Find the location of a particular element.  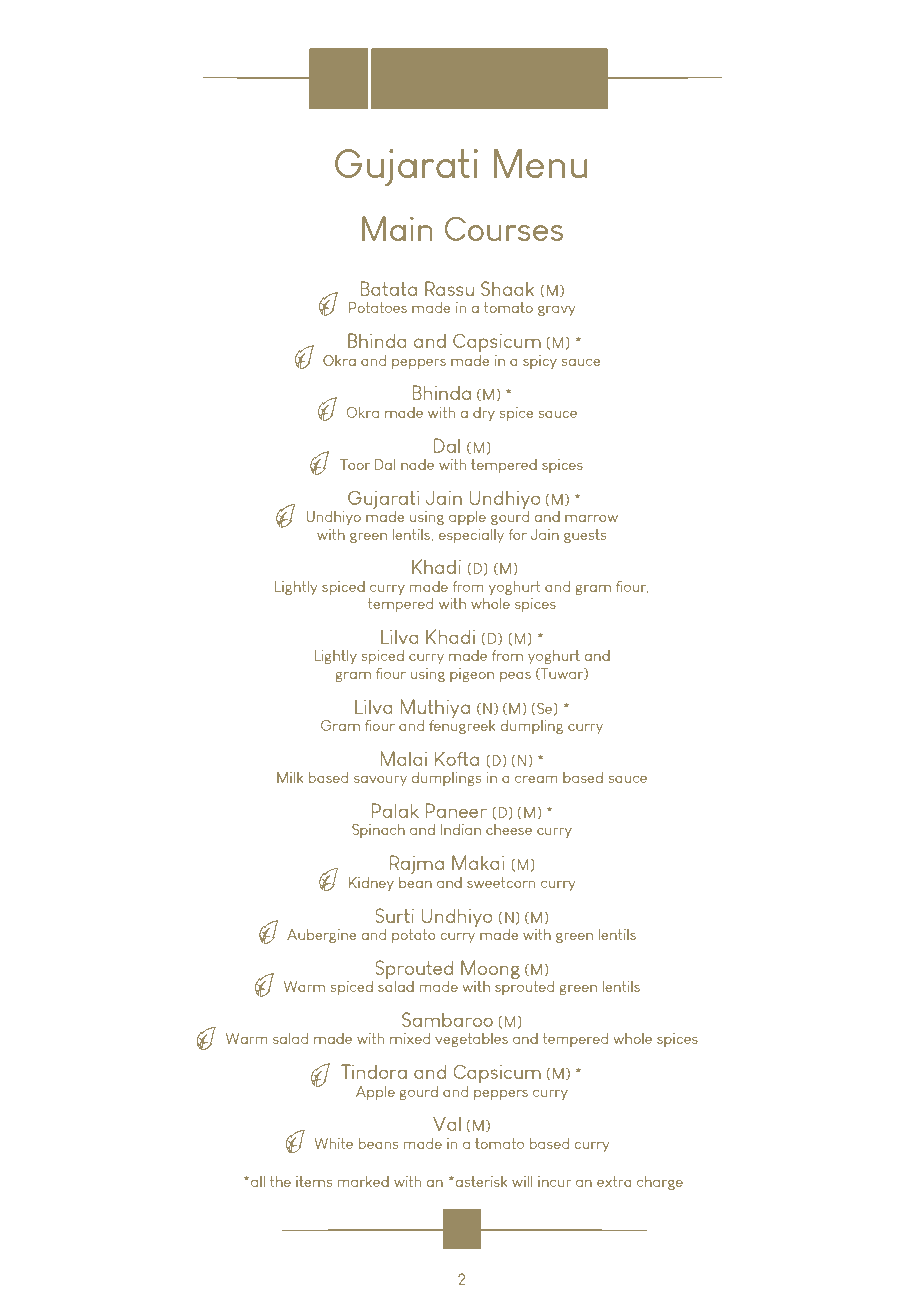

Menu is located at coordinates (540, 163).
